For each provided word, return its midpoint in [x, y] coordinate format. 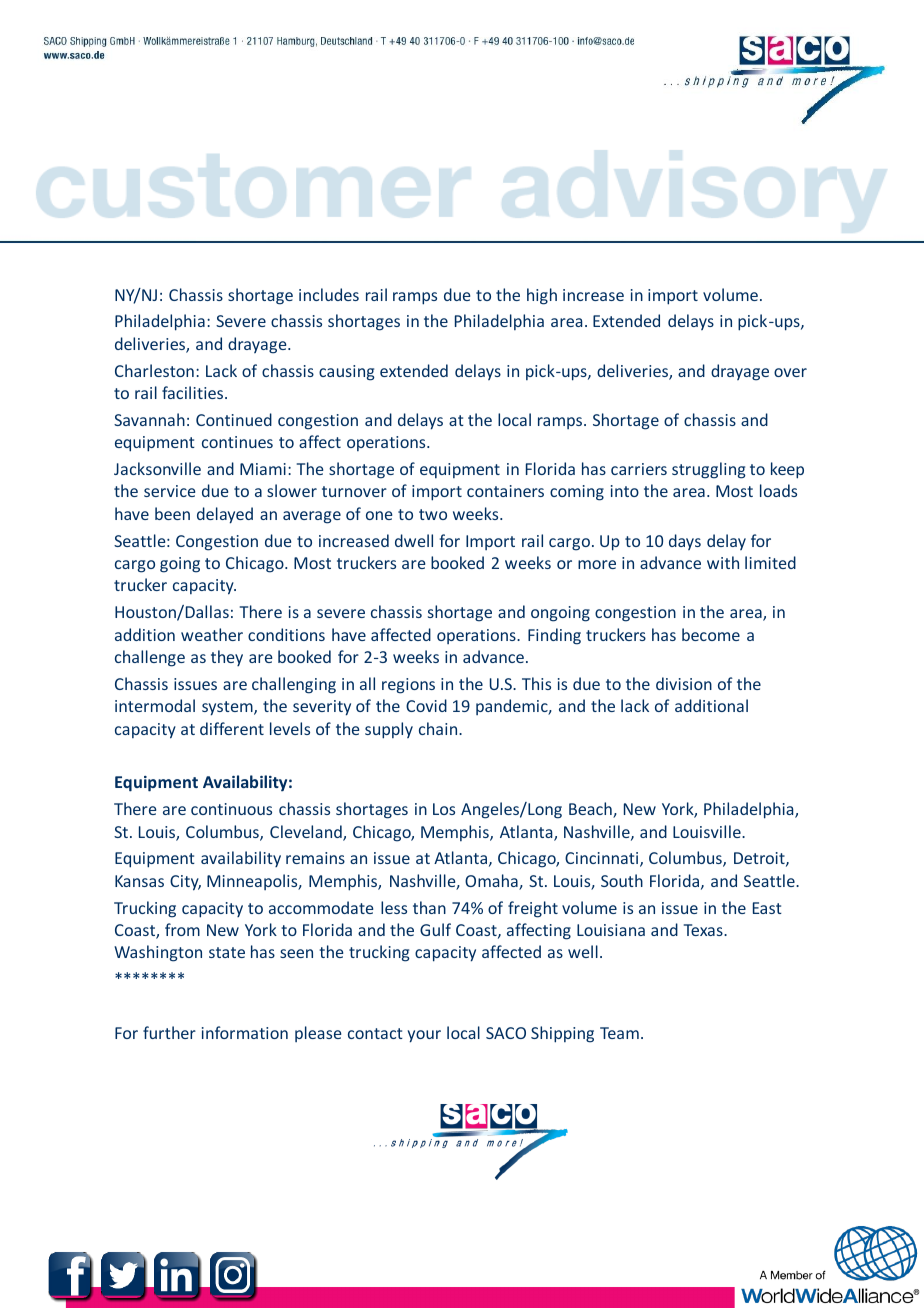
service [169, 491]
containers [505, 491]
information [245, 1032]
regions [408, 686]
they [227, 658]
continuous [231, 809]
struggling [709, 470]
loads [778, 490]
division [684, 683]
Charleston [154, 370]
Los [444, 809]
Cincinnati [603, 859]
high [542, 296]
